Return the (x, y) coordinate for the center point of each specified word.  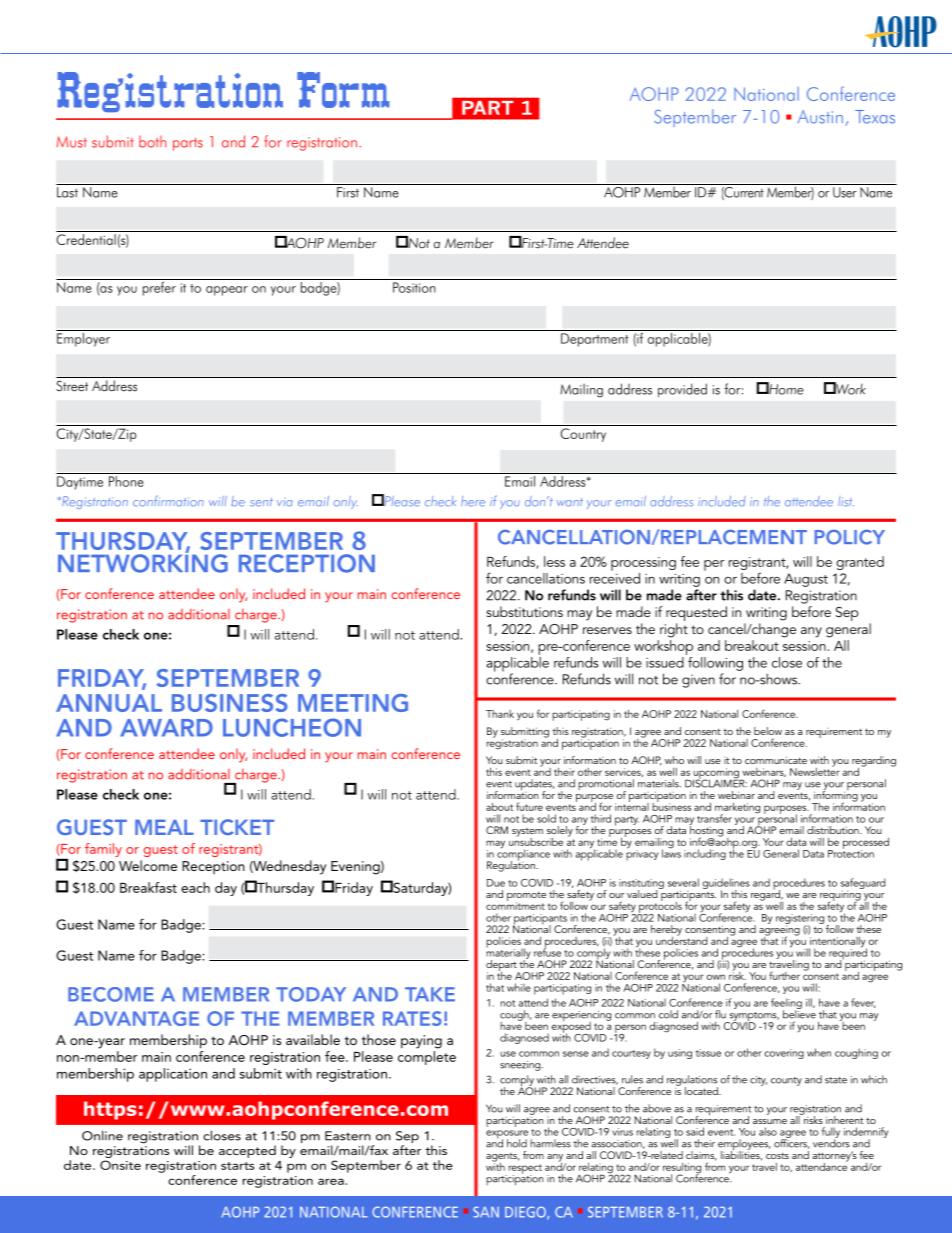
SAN (486, 1212)
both (152, 142)
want (570, 502)
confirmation (168, 501)
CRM (497, 830)
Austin (820, 117)
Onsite (120, 1165)
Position (414, 287)
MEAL (164, 827)
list (846, 501)
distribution (834, 830)
